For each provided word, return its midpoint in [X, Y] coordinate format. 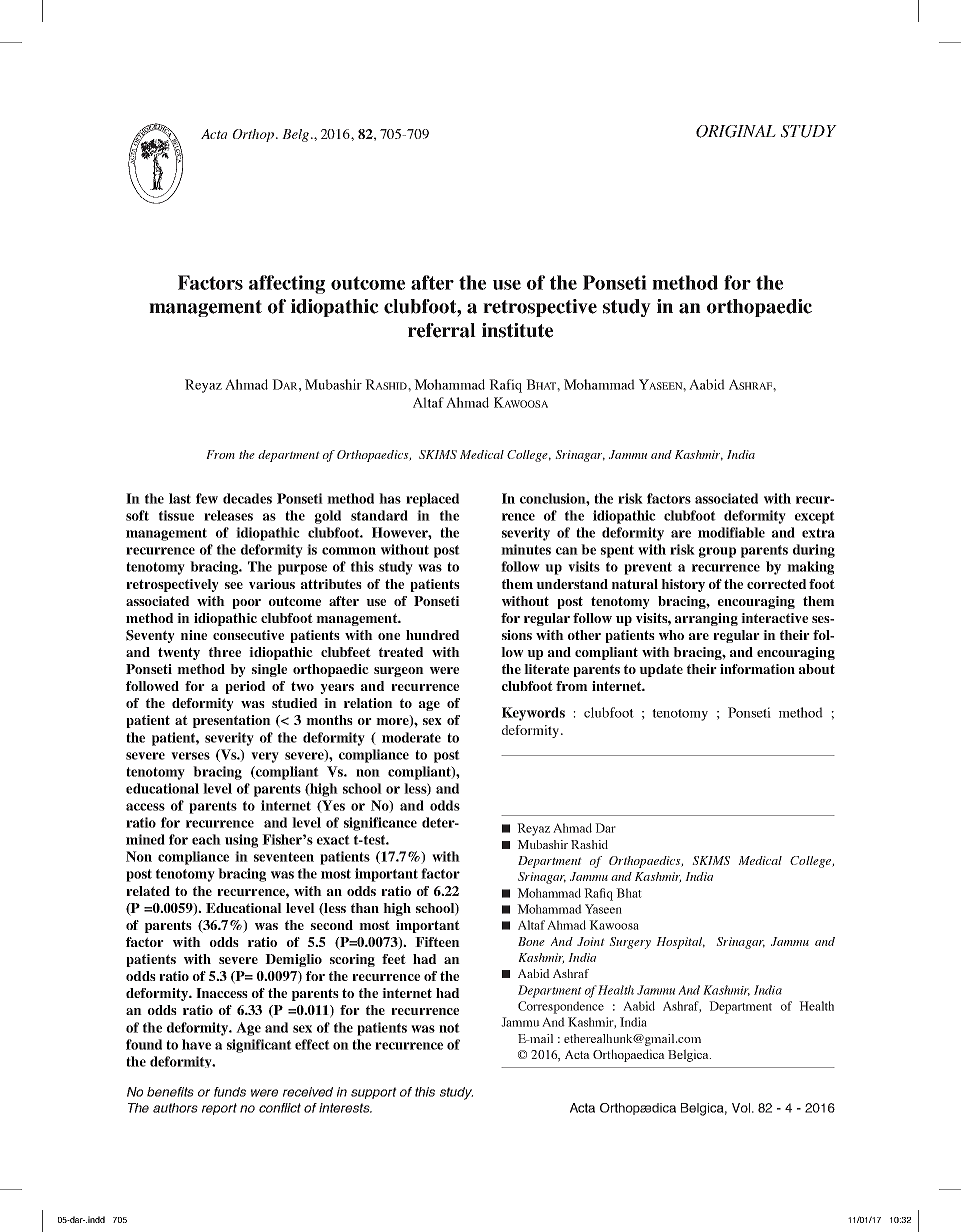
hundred [432, 635]
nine [194, 635]
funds [230, 1092]
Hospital [680, 943]
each [206, 839]
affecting [287, 284]
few [207, 498]
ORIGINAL [736, 131]
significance [380, 824]
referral [442, 330]
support [374, 1093]
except [815, 517]
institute [517, 330]
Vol [741, 1108]
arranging [706, 619]
